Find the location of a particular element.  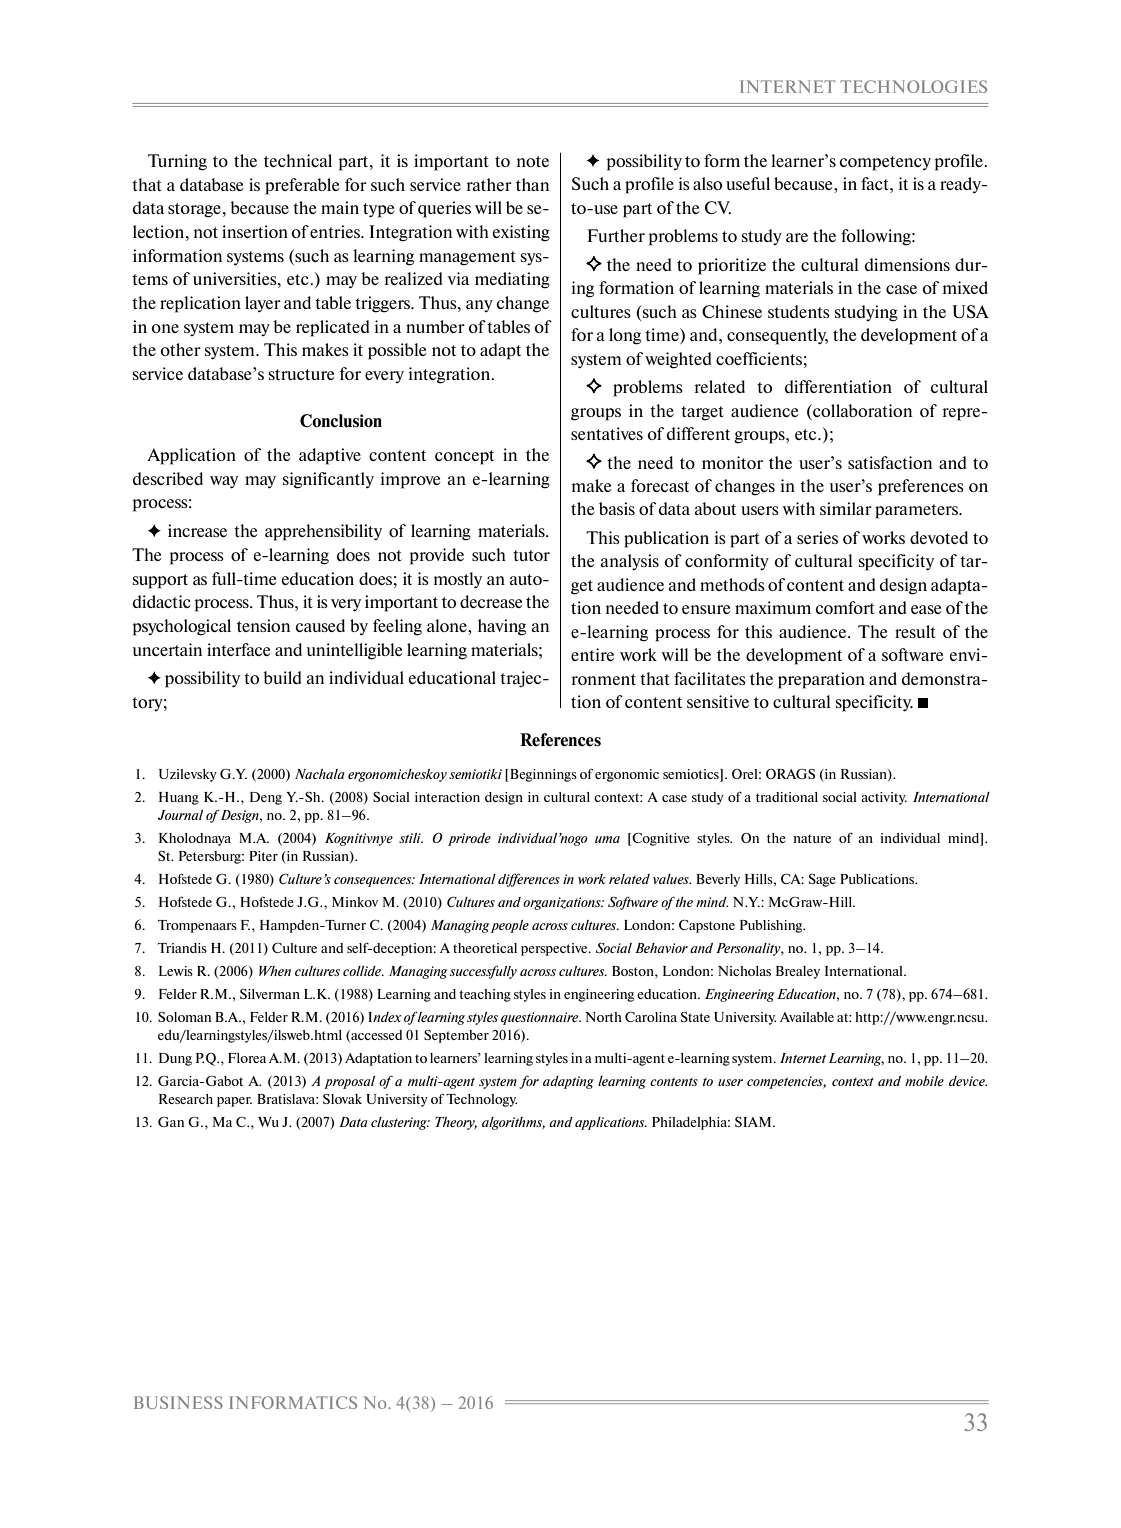

Deng is located at coordinates (266, 798).
